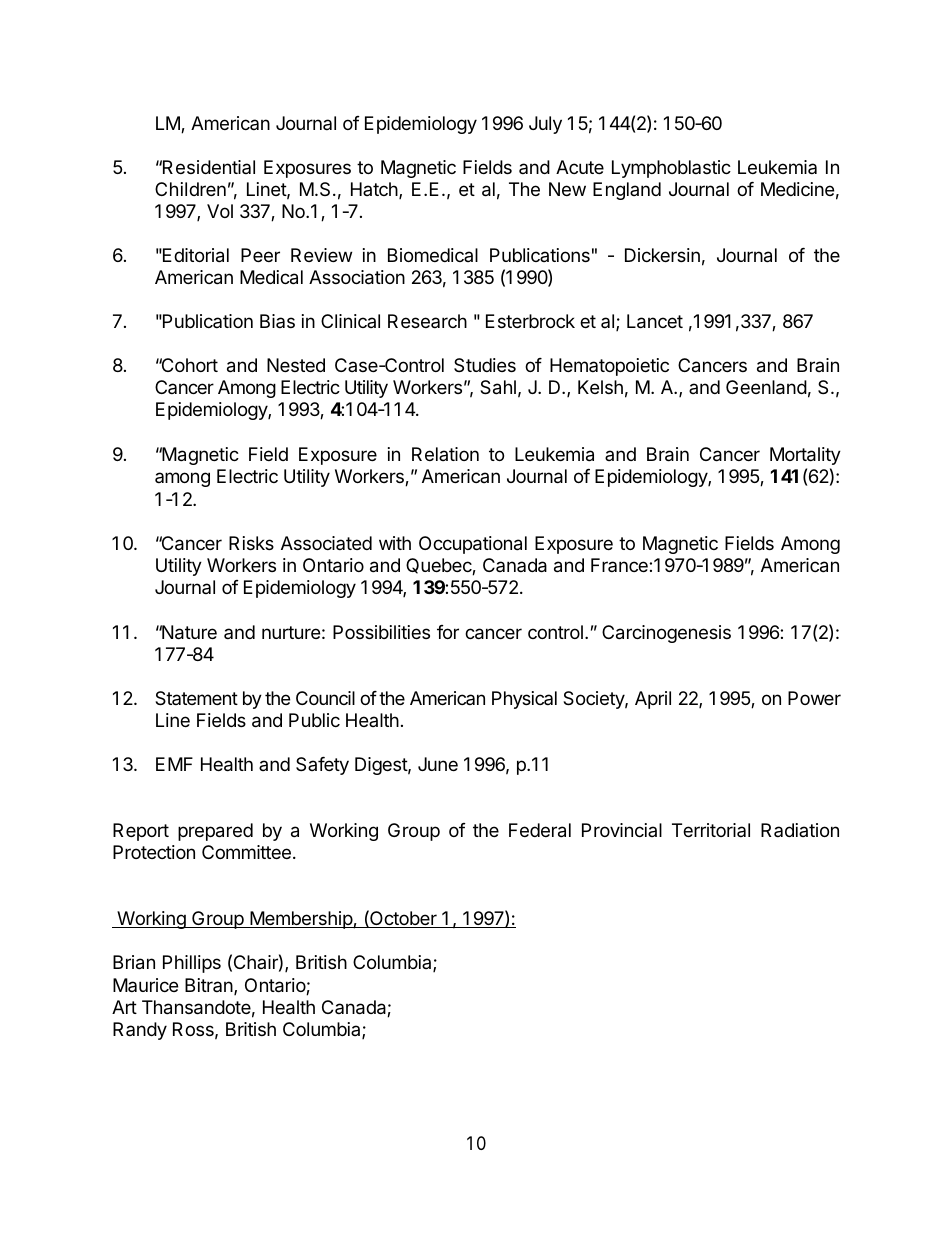 The height and width of the screenshot is (1233, 952). Describe the element at coordinates (251, 543) in the screenshot. I see `Risks` at that location.
